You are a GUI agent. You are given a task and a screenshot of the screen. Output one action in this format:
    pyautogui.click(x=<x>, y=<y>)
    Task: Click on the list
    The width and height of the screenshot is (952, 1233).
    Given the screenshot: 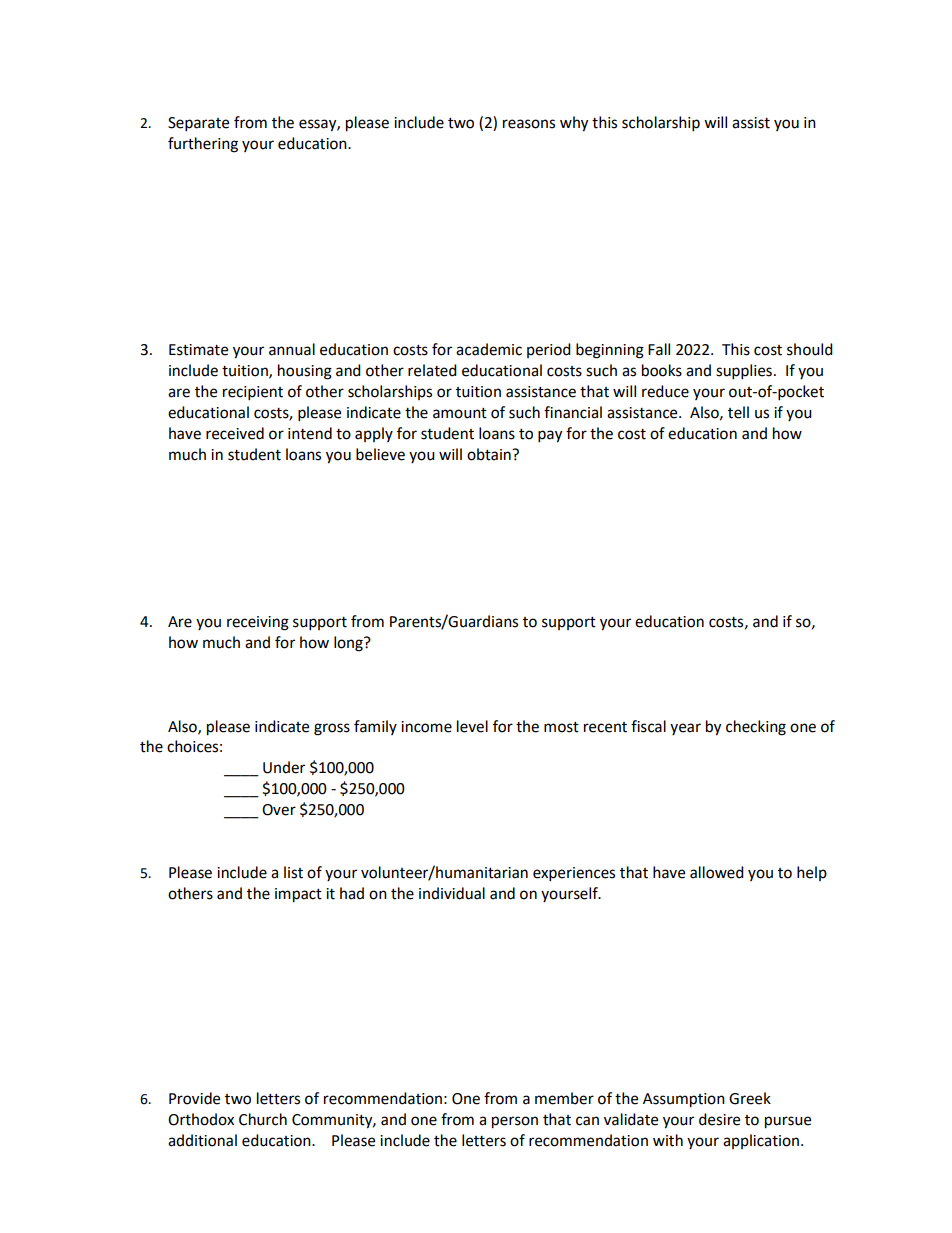 What is the action you would take?
    pyautogui.click(x=293, y=872)
